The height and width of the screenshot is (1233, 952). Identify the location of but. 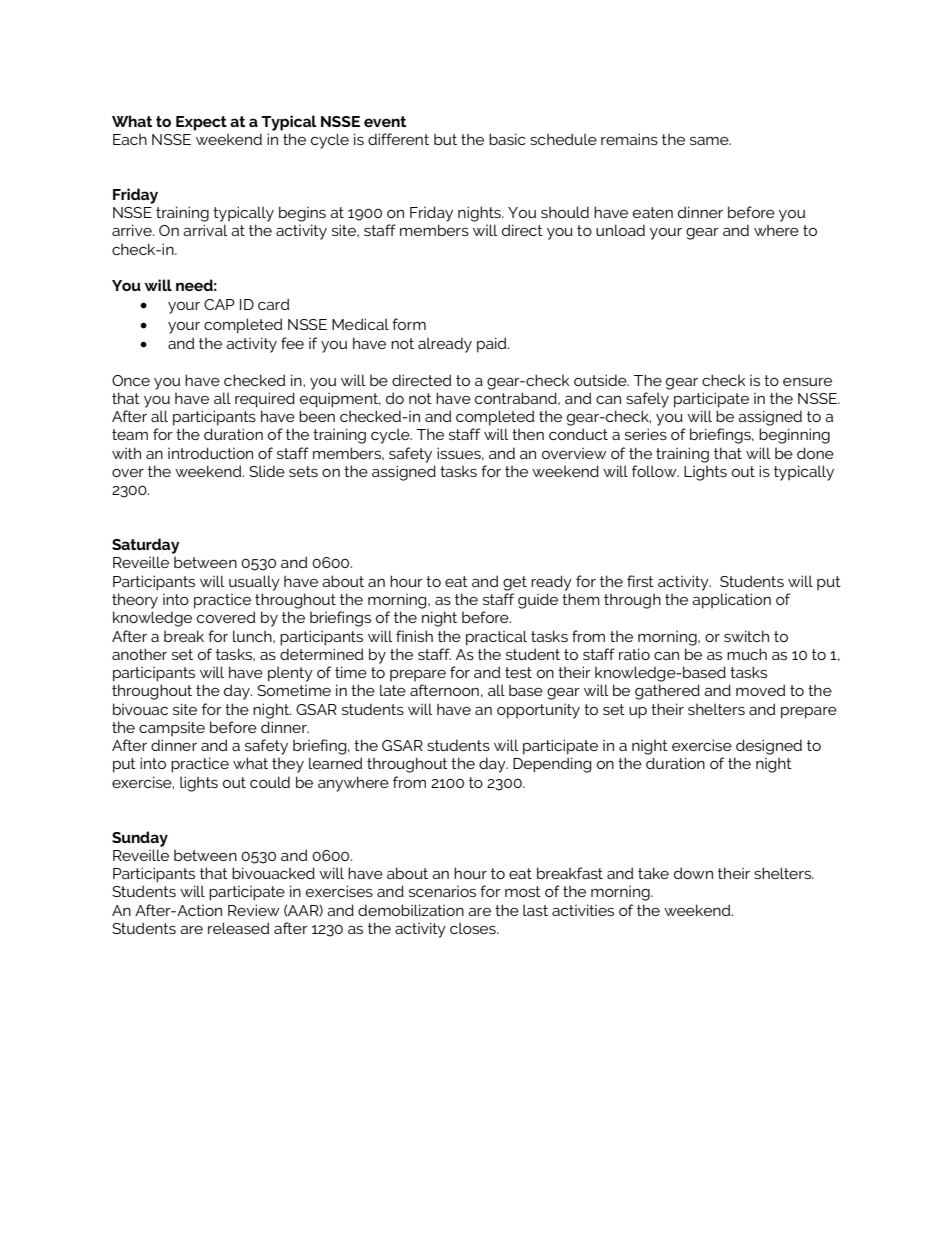
(445, 139).
